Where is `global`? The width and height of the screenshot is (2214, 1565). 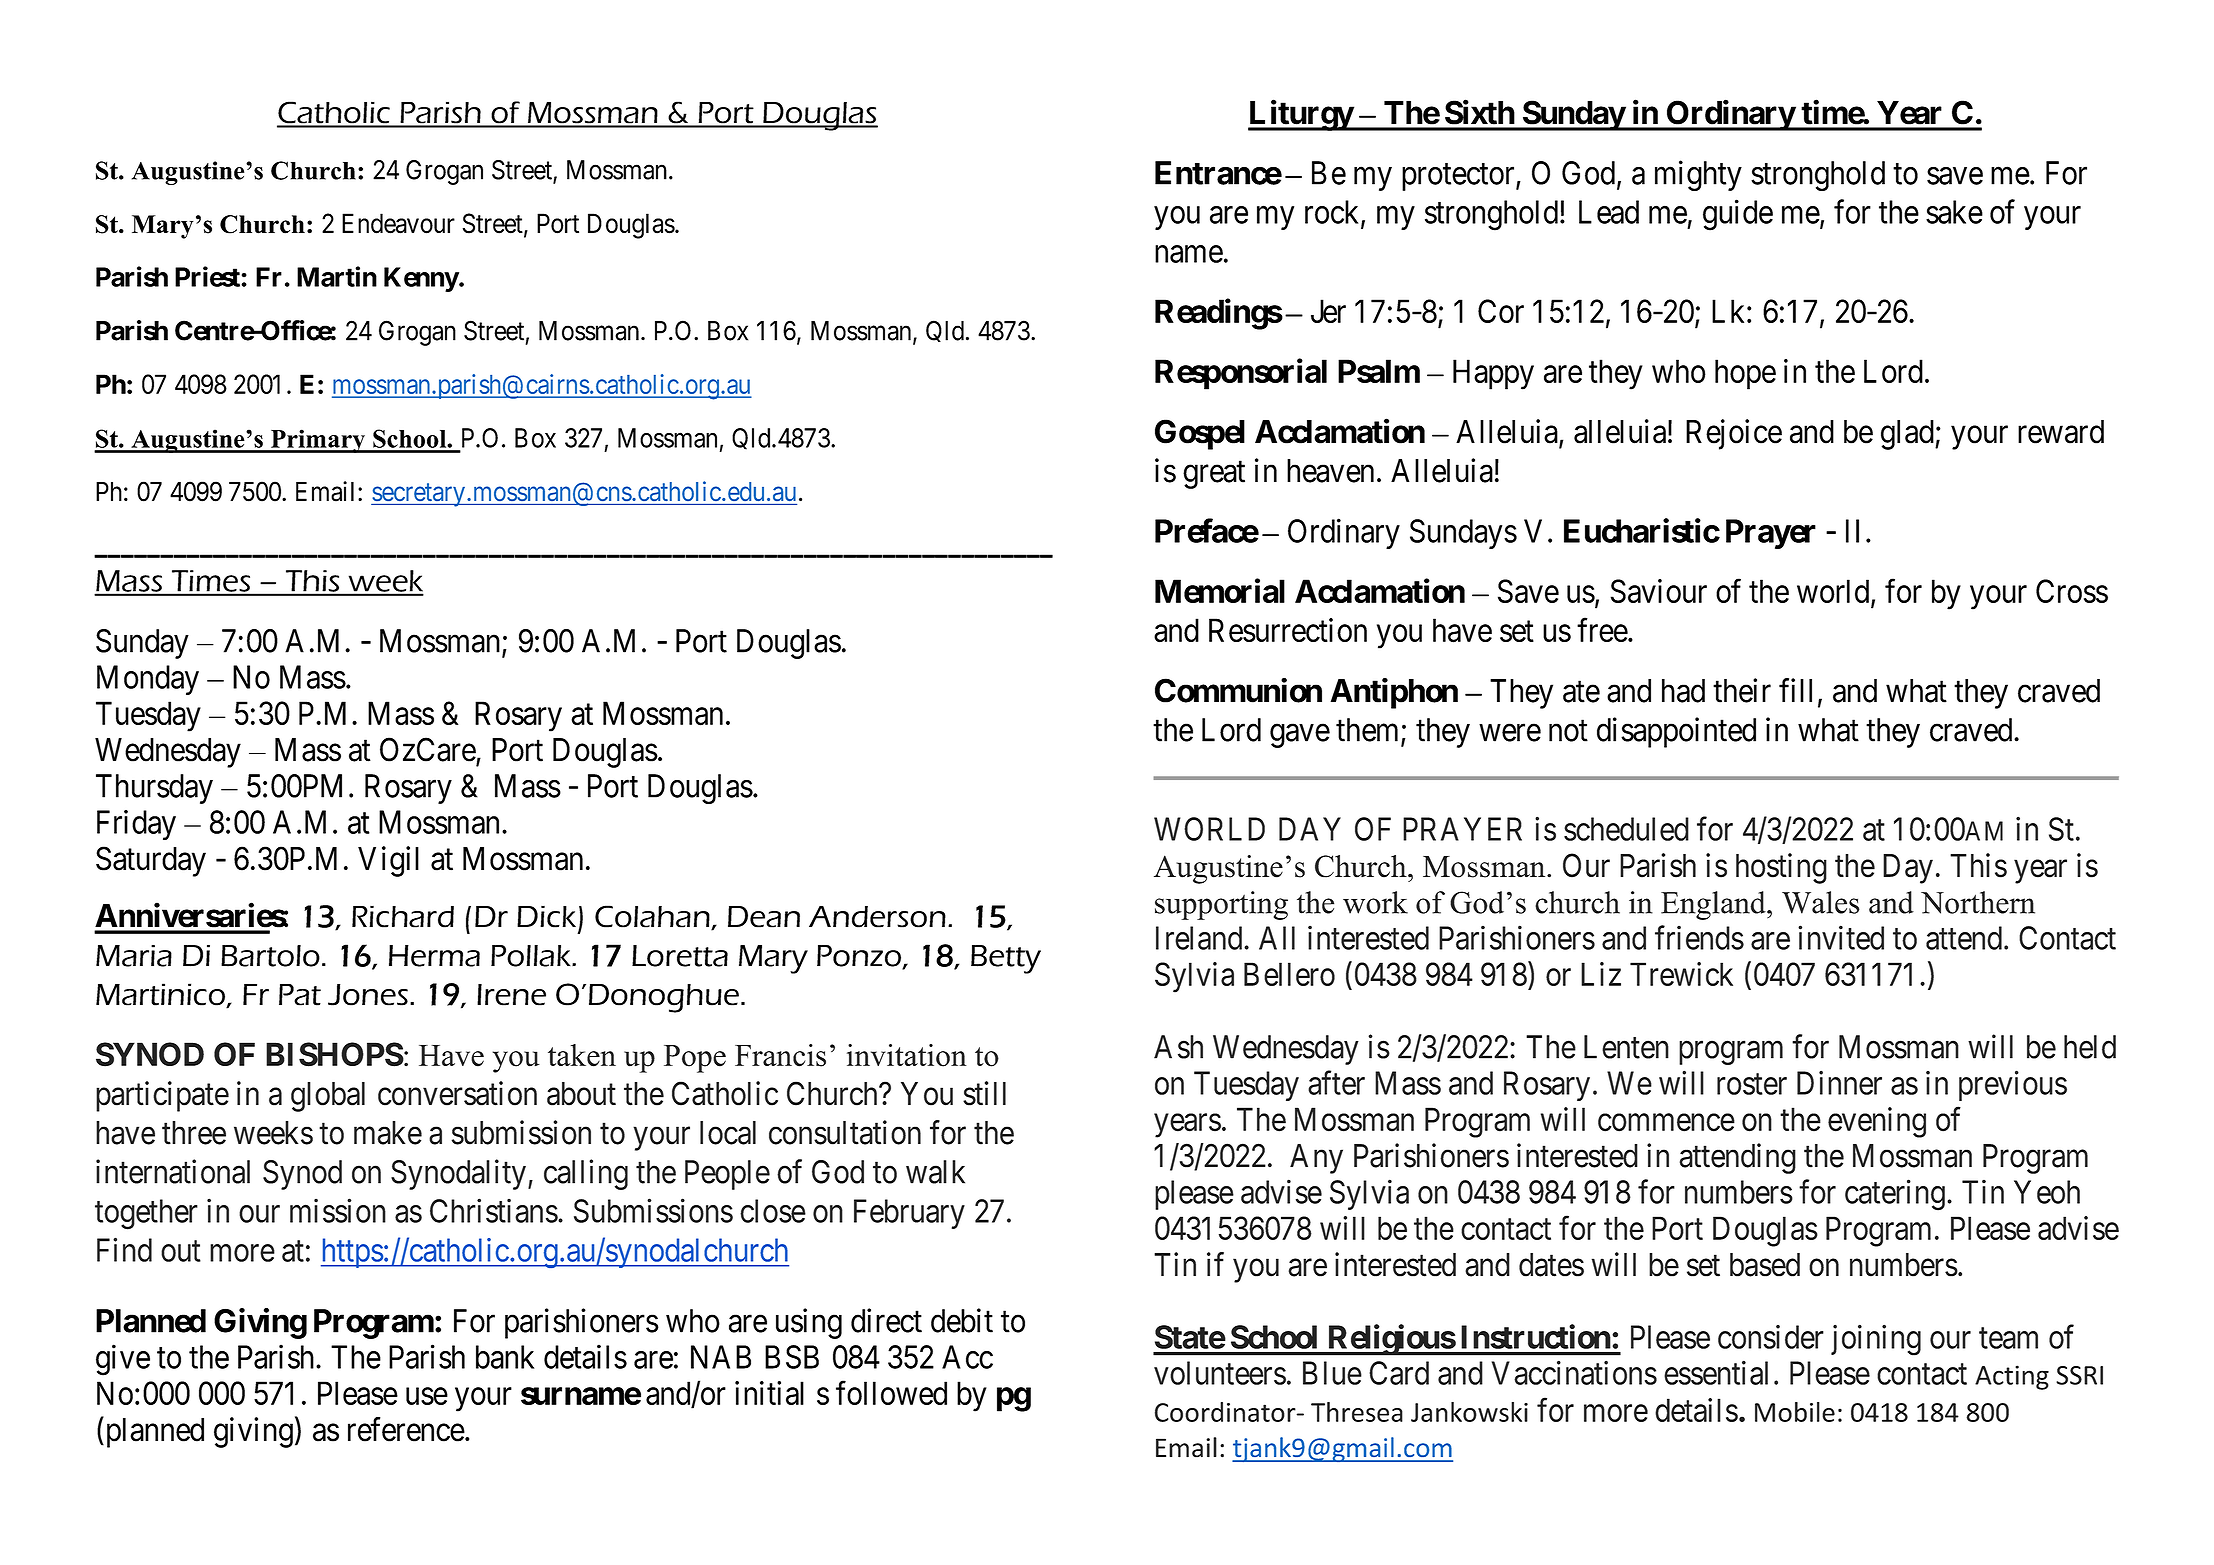
global is located at coordinates (328, 1097).
